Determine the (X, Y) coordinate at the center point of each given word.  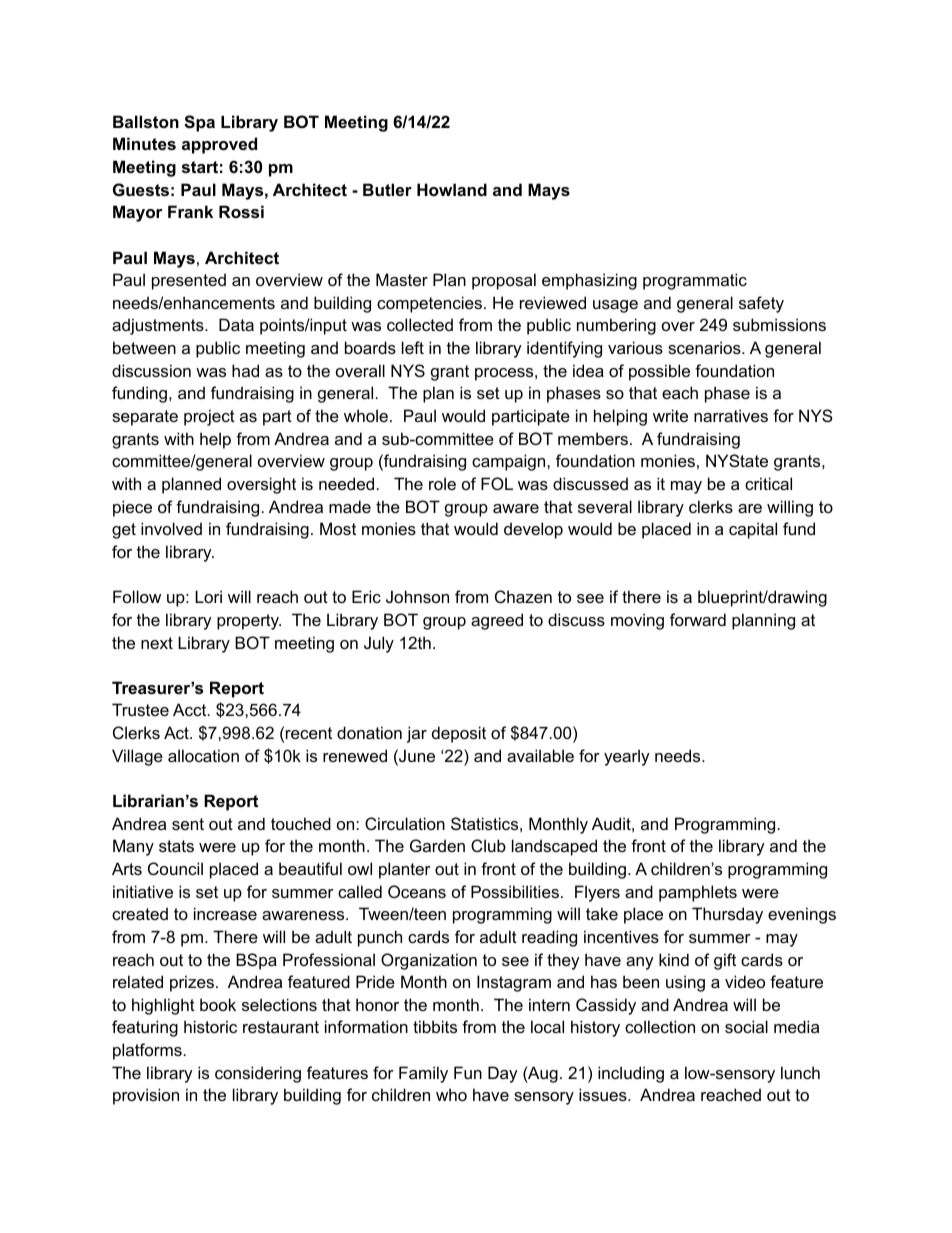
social (746, 1026)
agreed (497, 621)
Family (423, 1074)
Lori (208, 596)
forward (698, 619)
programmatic (695, 281)
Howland (452, 189)
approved (219, 145)
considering (258, 1074)
